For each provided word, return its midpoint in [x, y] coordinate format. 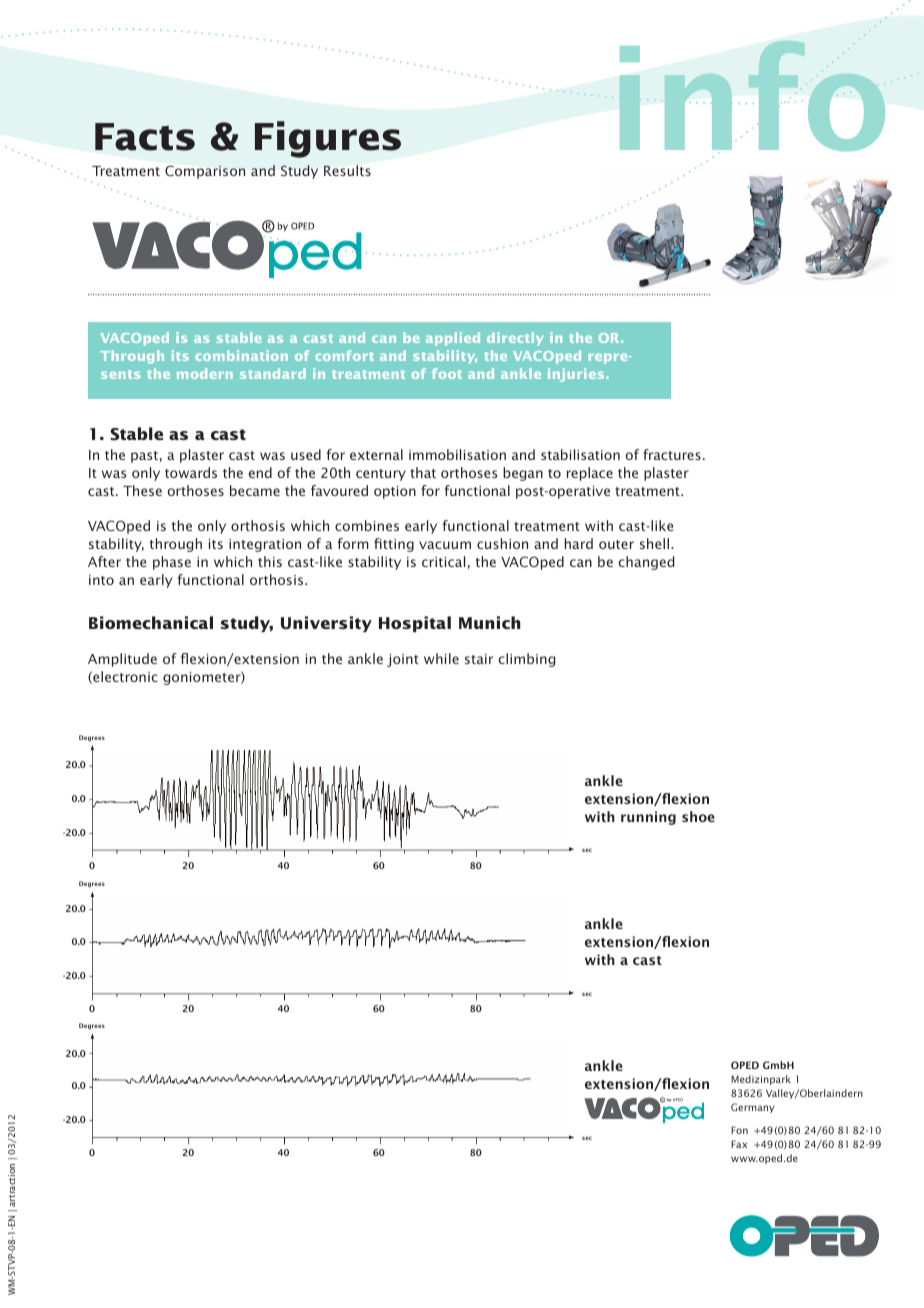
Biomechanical [151, 622]
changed [646, 563]
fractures [672, 454]
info [752, 96]
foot [447, 373]
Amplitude [122, 660]
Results [347, 170]
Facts [145, 137]
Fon [739, 1130]
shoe [698, 816]
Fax [739, 1144]
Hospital [415, 624]
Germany [753, 1108]
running [648, 818]
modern [205, 373]
